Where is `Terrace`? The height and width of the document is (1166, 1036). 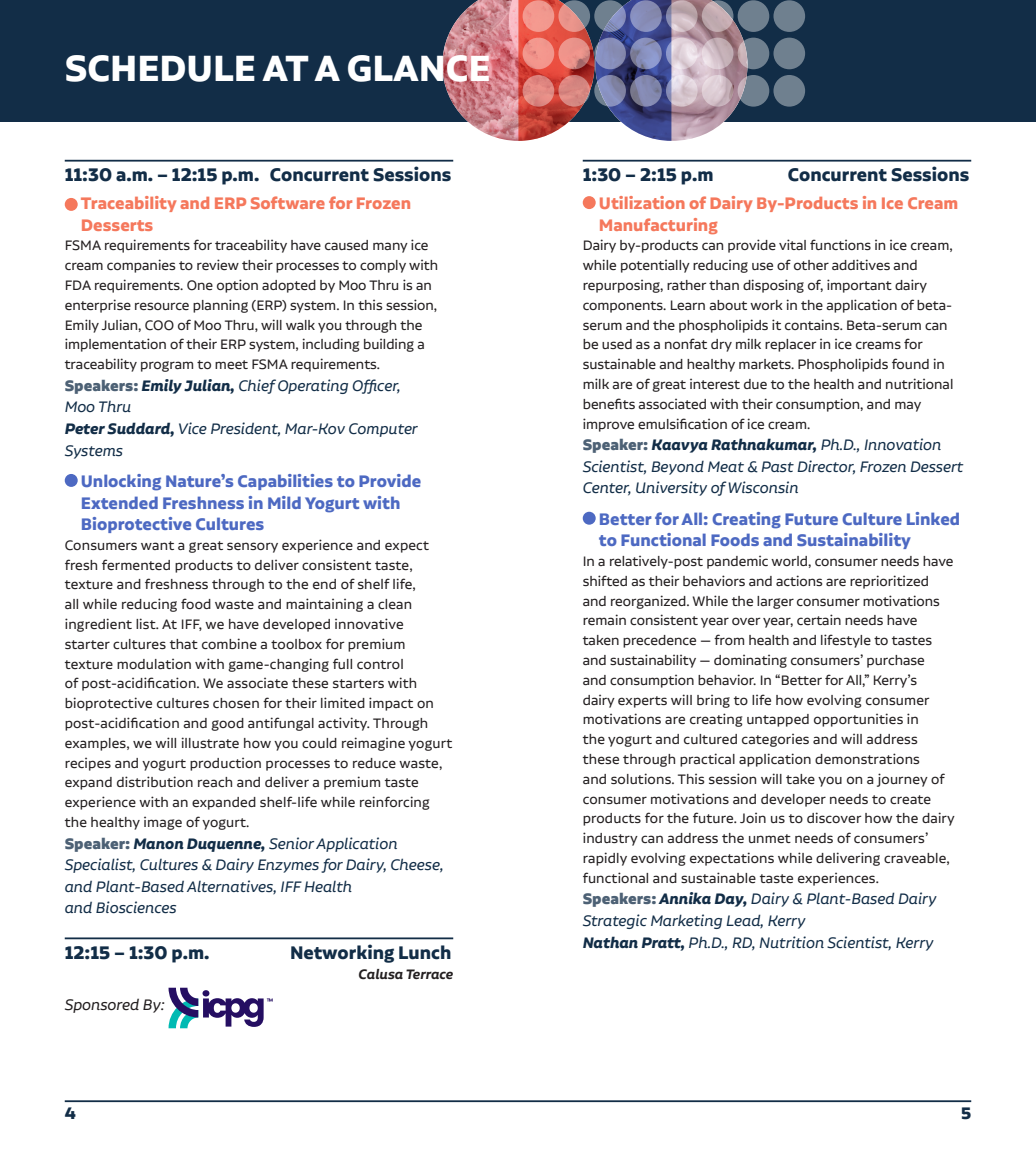
Terrace is located at coordinates (429, 974).
